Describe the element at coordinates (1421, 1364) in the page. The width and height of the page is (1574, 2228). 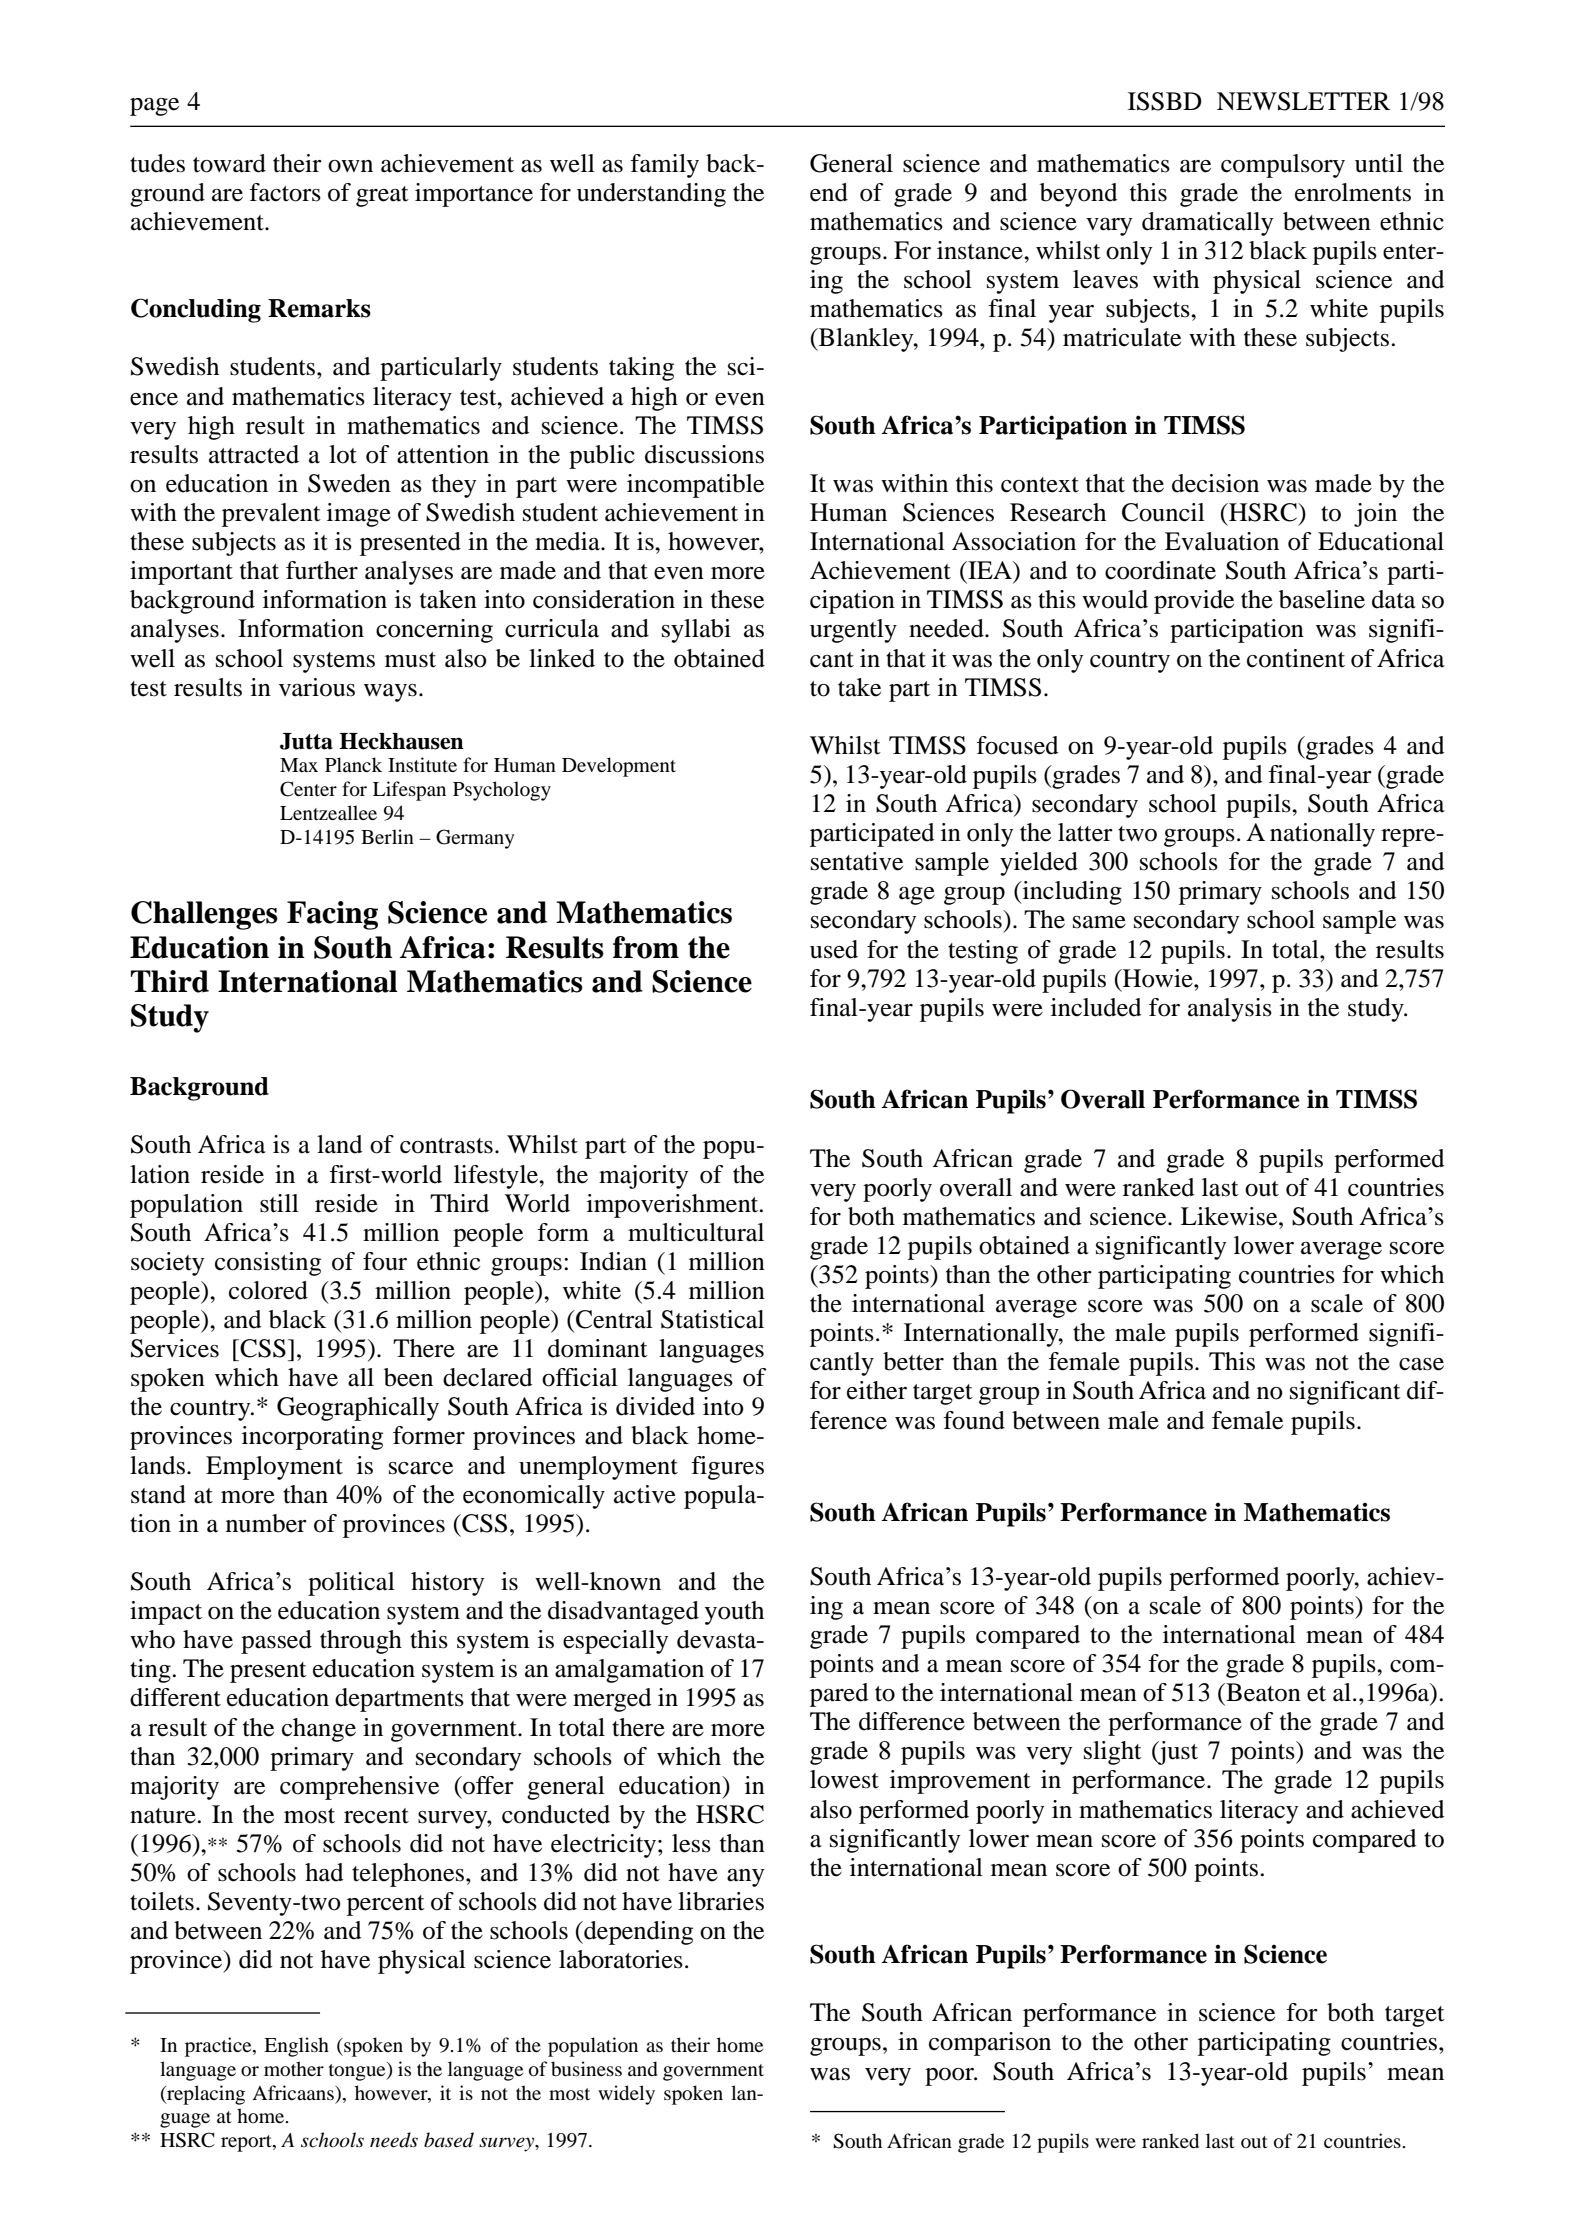
I see `case` at that location.
